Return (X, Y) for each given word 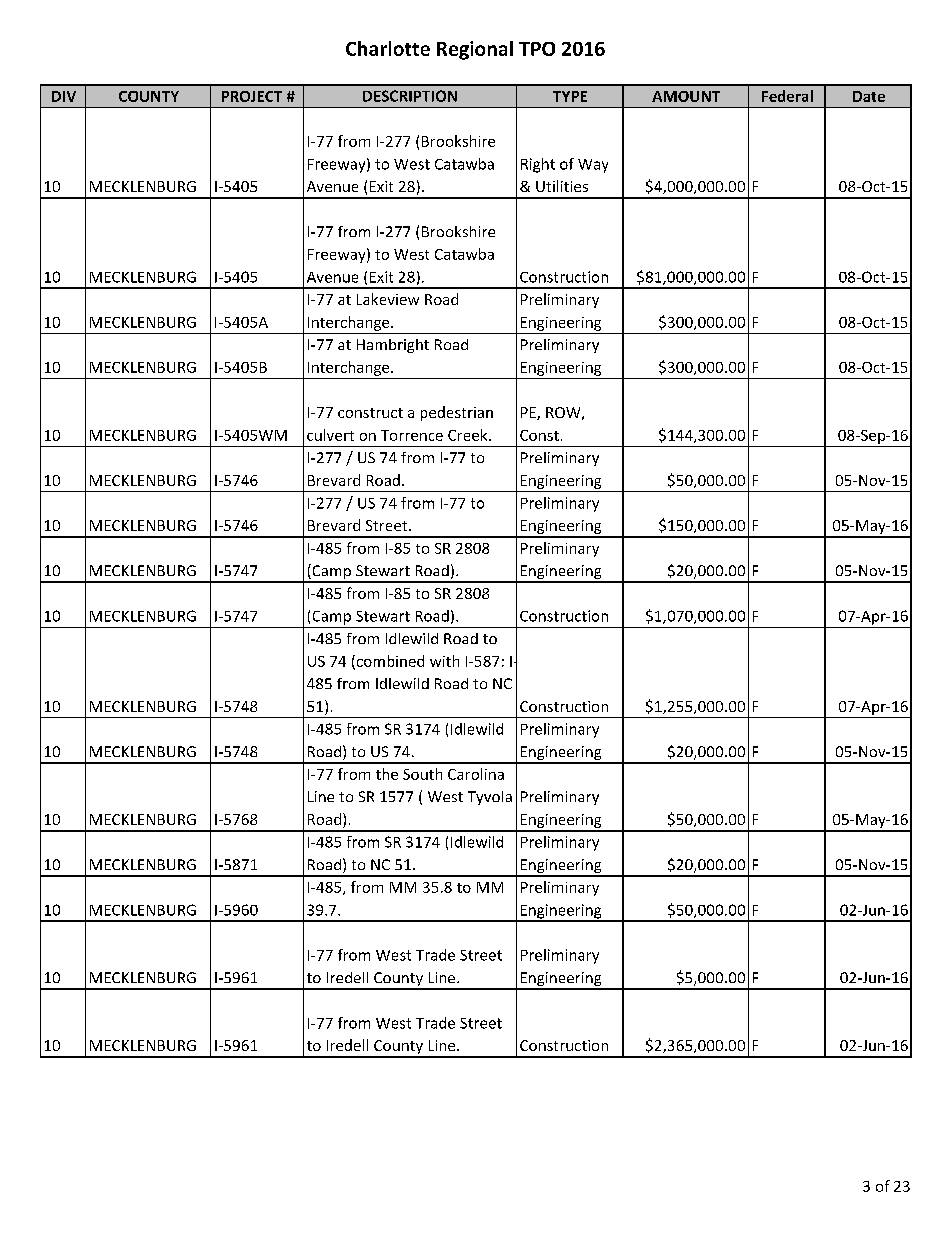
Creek (469, 435)
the (387, 774)
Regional (475, 50)
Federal (787, 96)
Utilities (562, 186)
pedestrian (457, 413)
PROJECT (252, 96)
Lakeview (388, 299)
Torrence (412, 435)
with (444, 661)
